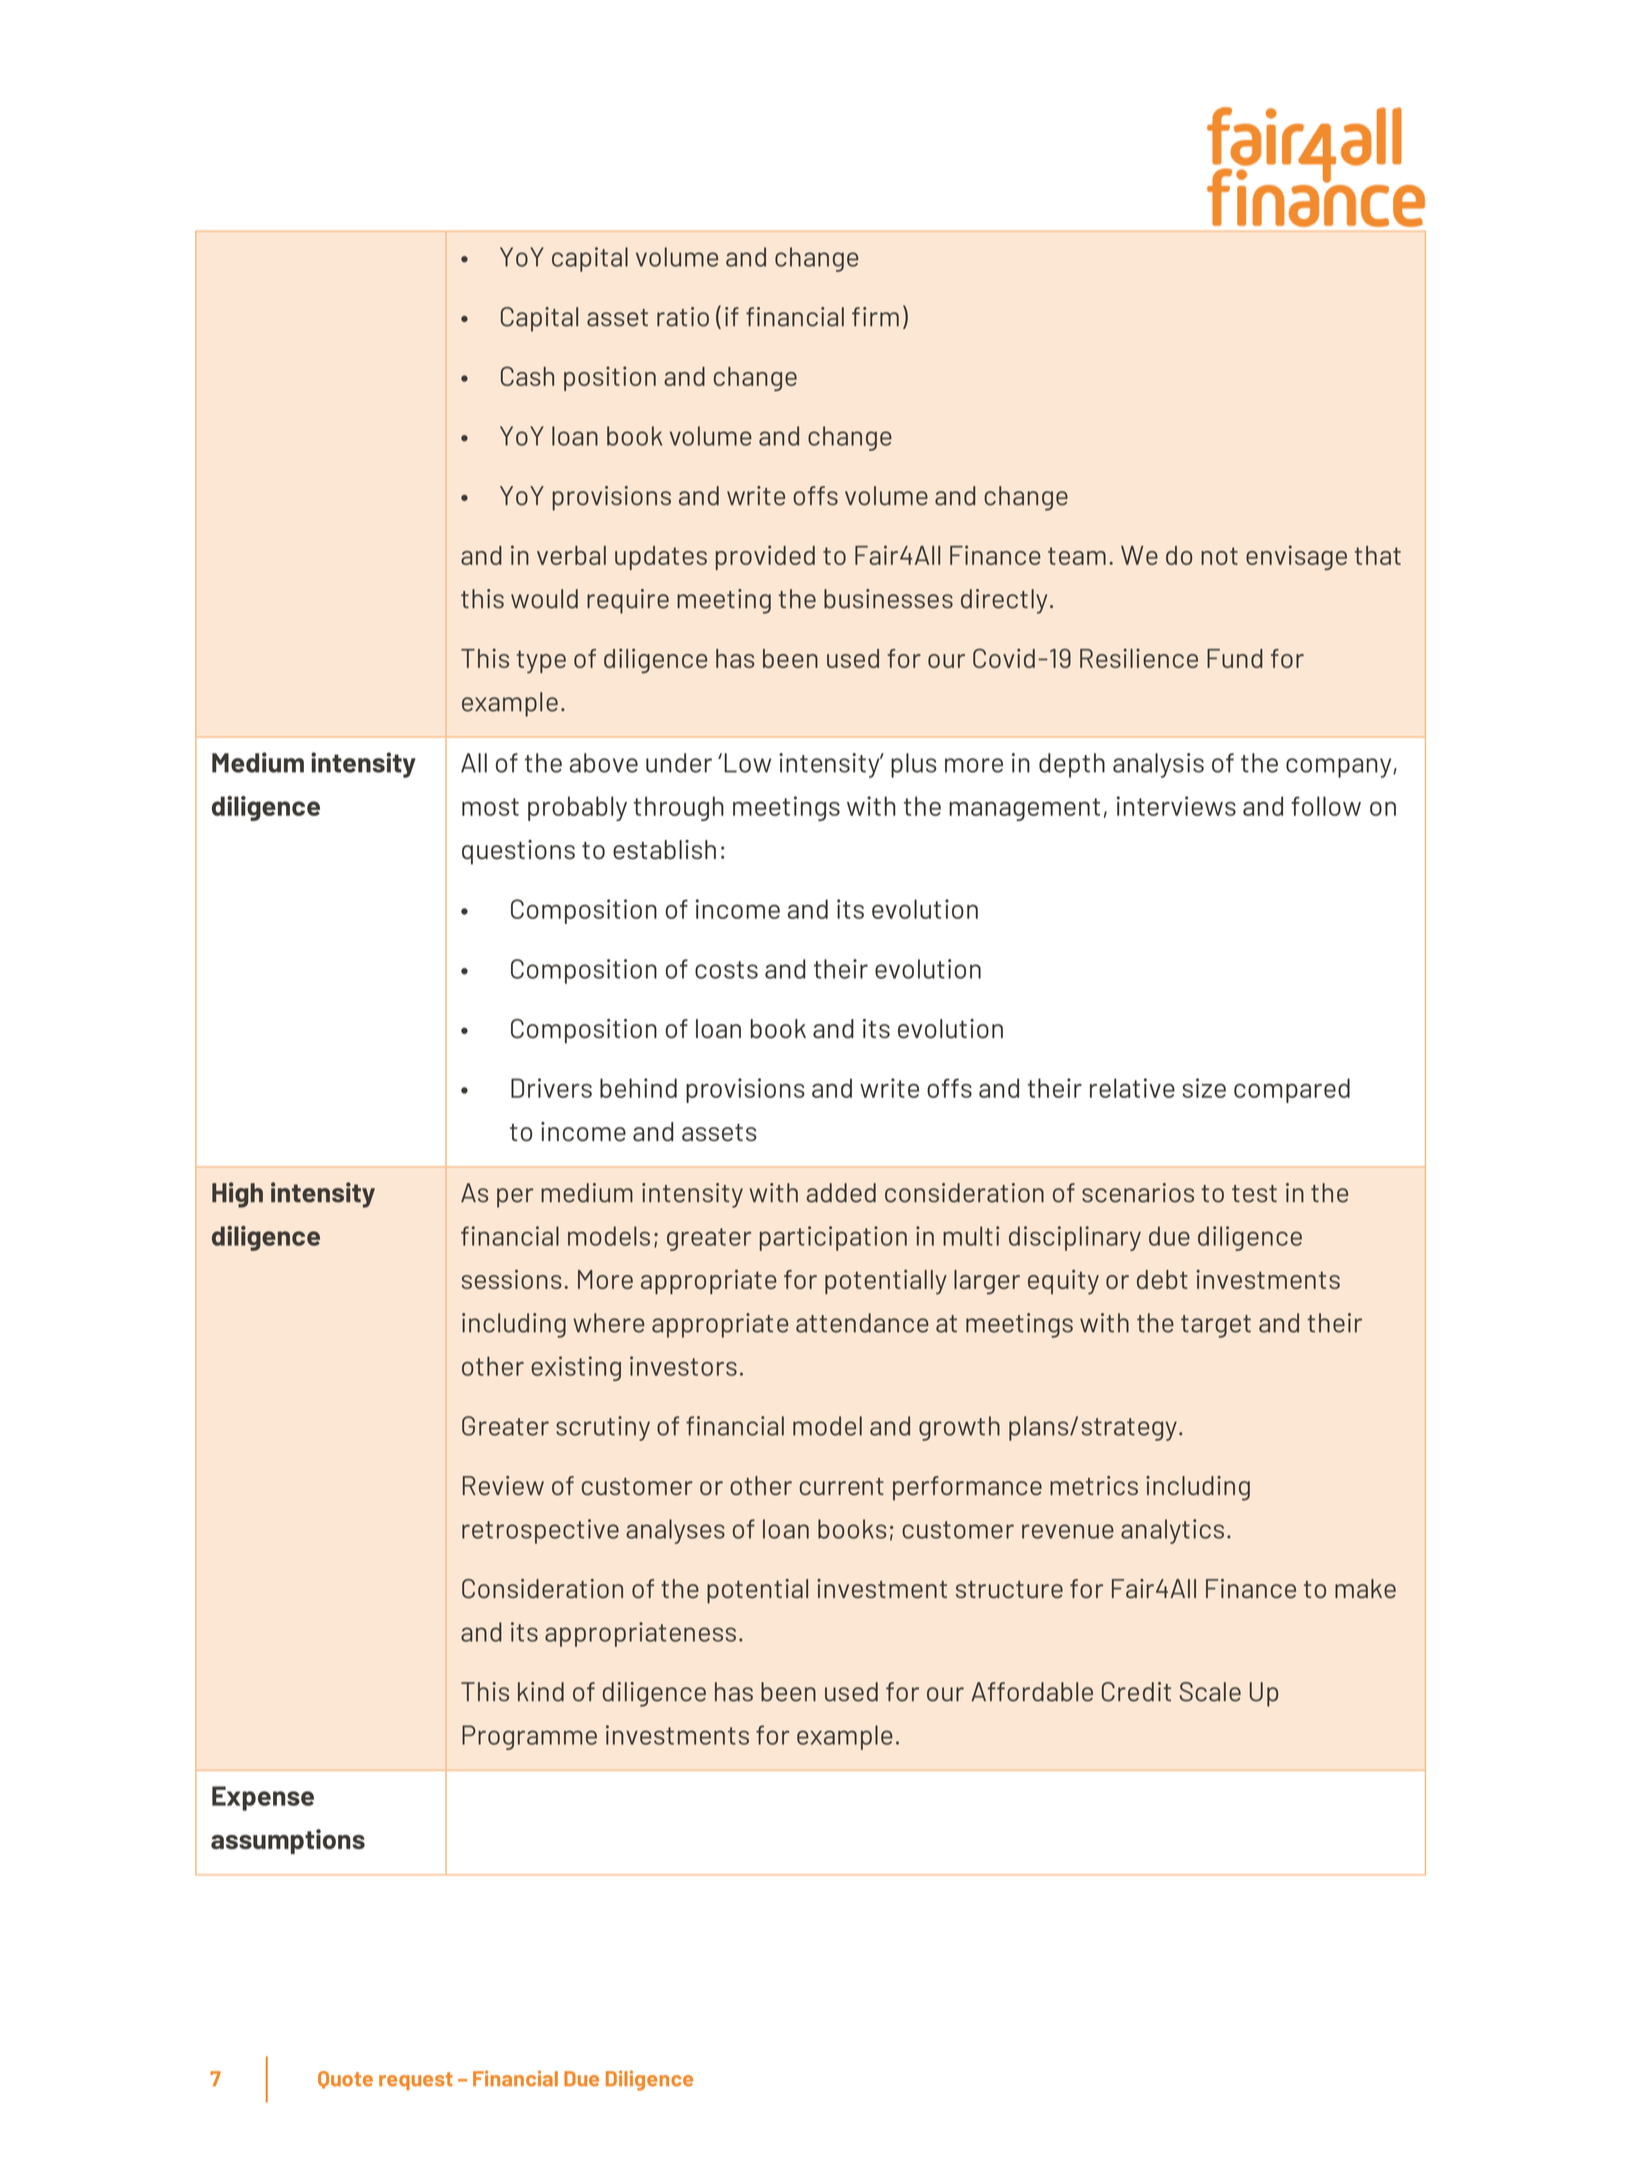  I want to click on current, so click(842, 1486).
